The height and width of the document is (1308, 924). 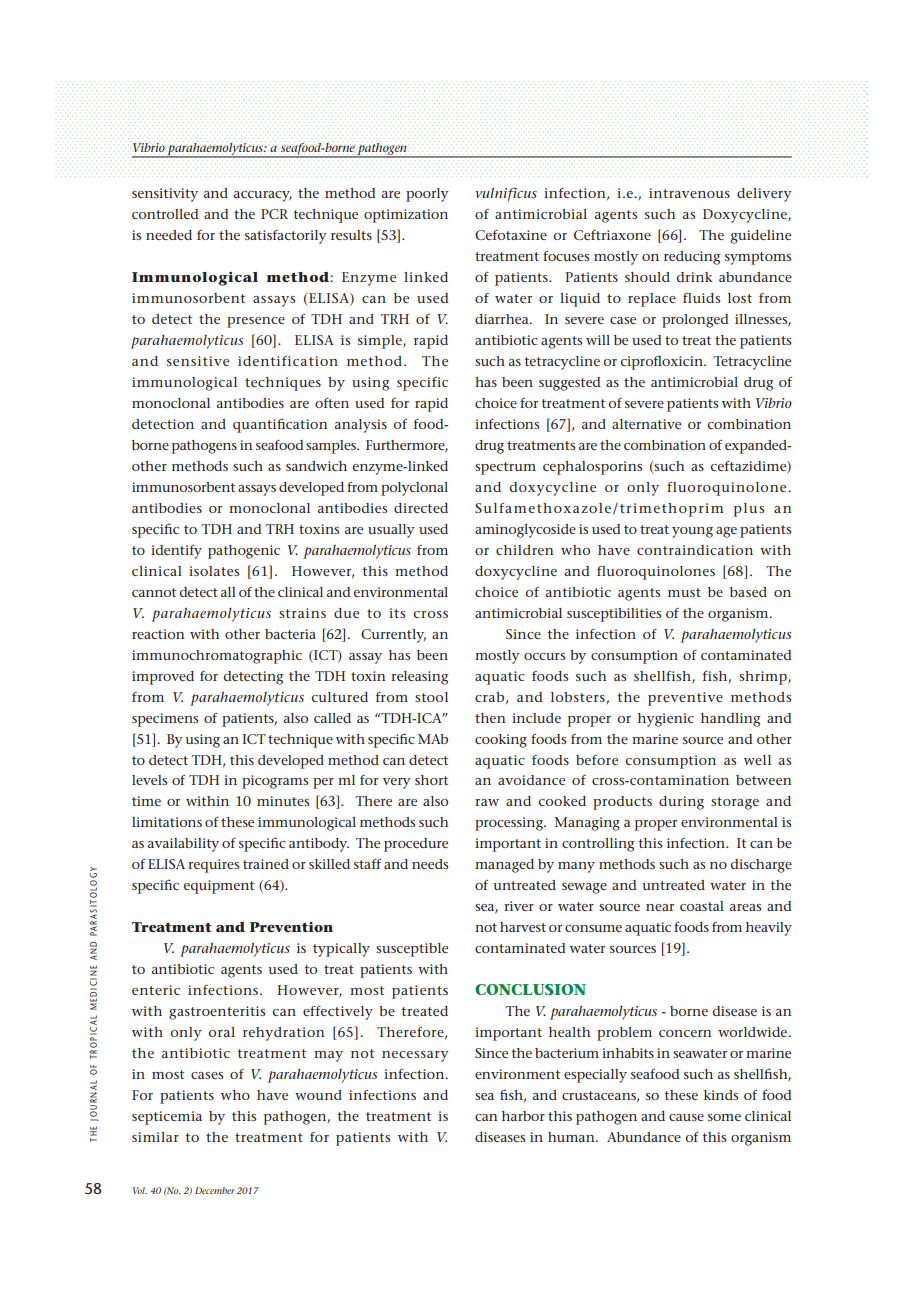 I want to click on cause, so click(x=686, y=1117).
